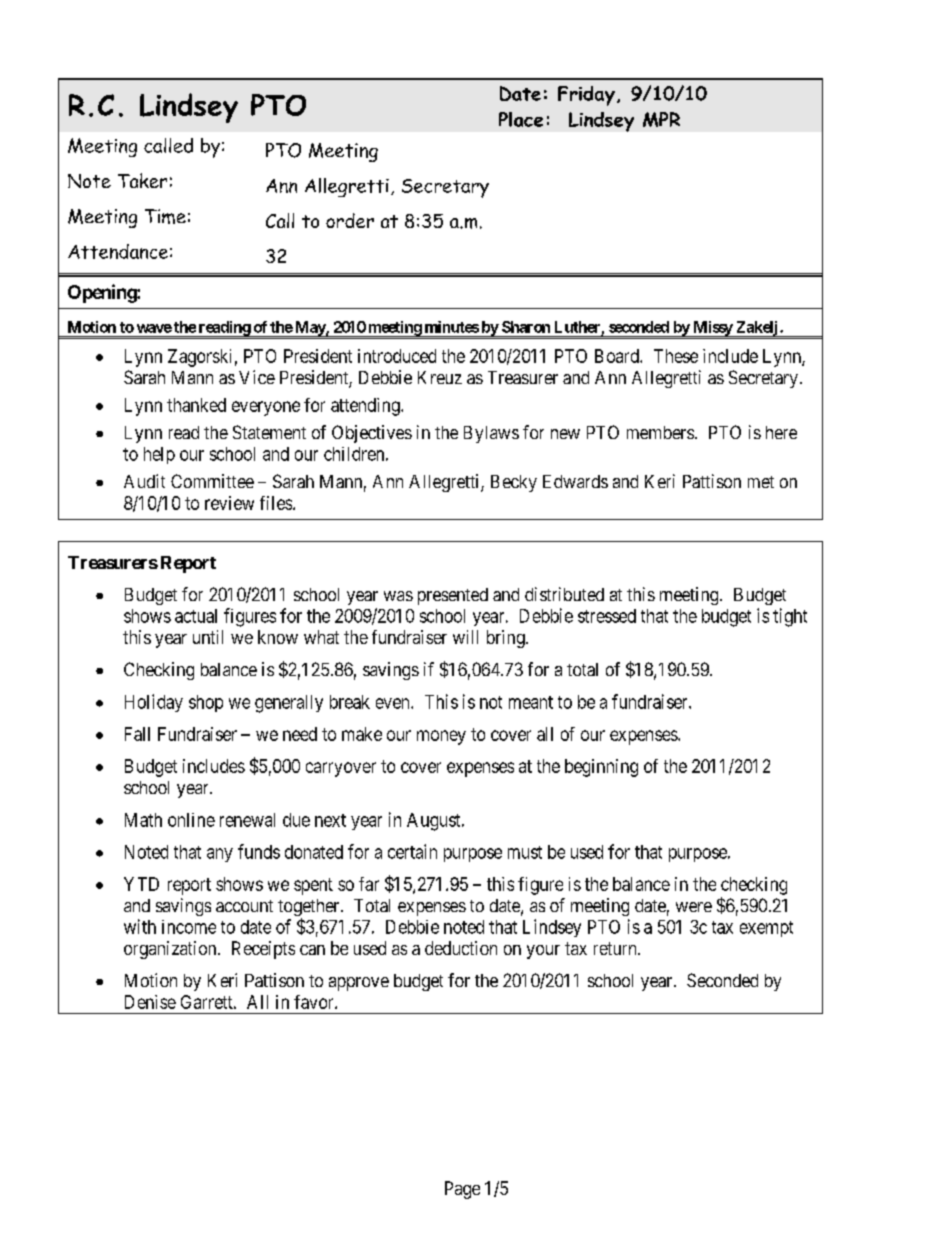 This document has height=1233, width=952. Describe the element at coordinates (491, 434) in the document. I see `Bylaws` at that location.
